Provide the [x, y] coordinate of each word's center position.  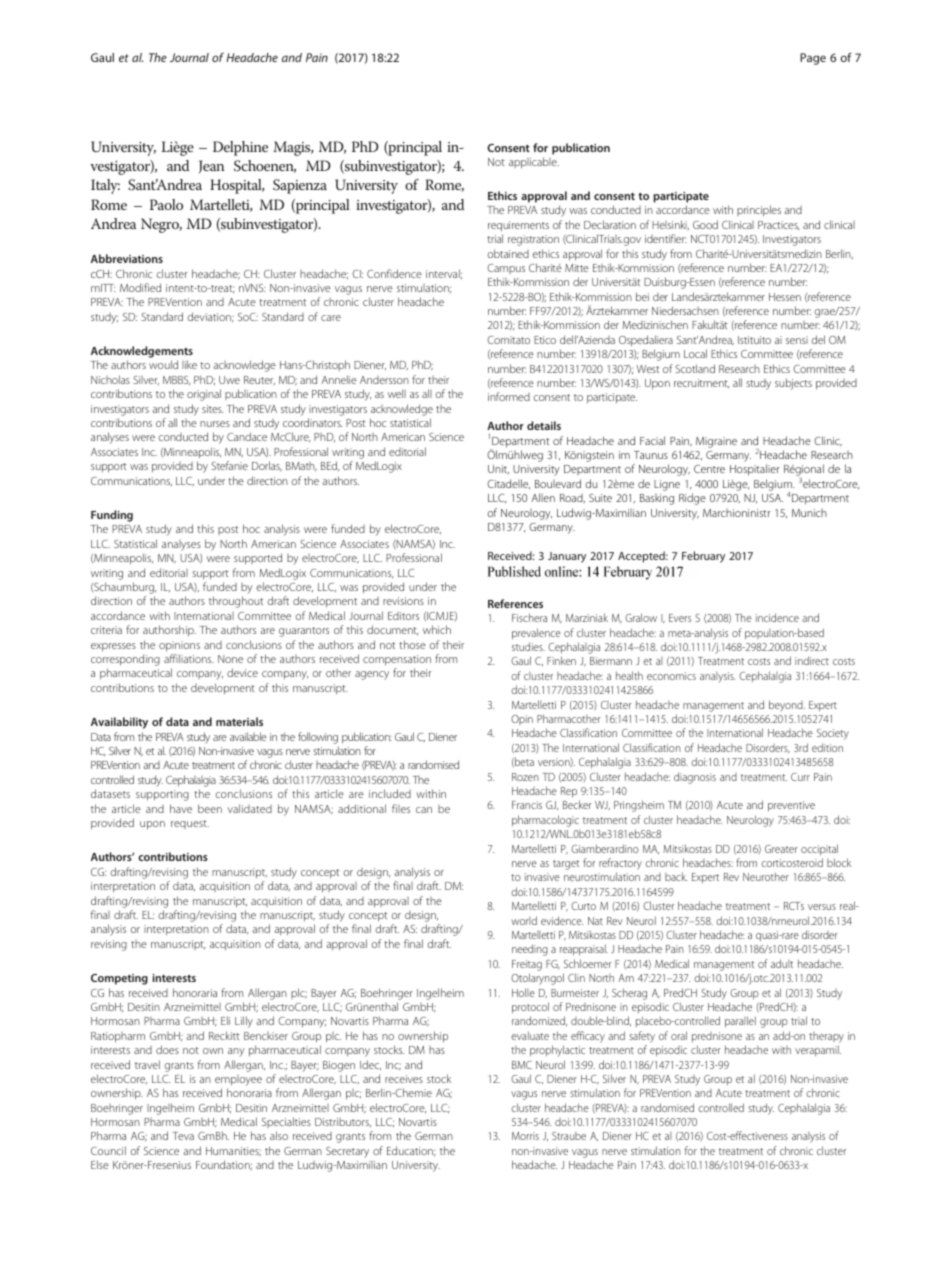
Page [813, 59]
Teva [183, 1136]
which [437, 629]
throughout [236, 602]
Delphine [240, 148]
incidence [777, 617]
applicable [534, 163]
